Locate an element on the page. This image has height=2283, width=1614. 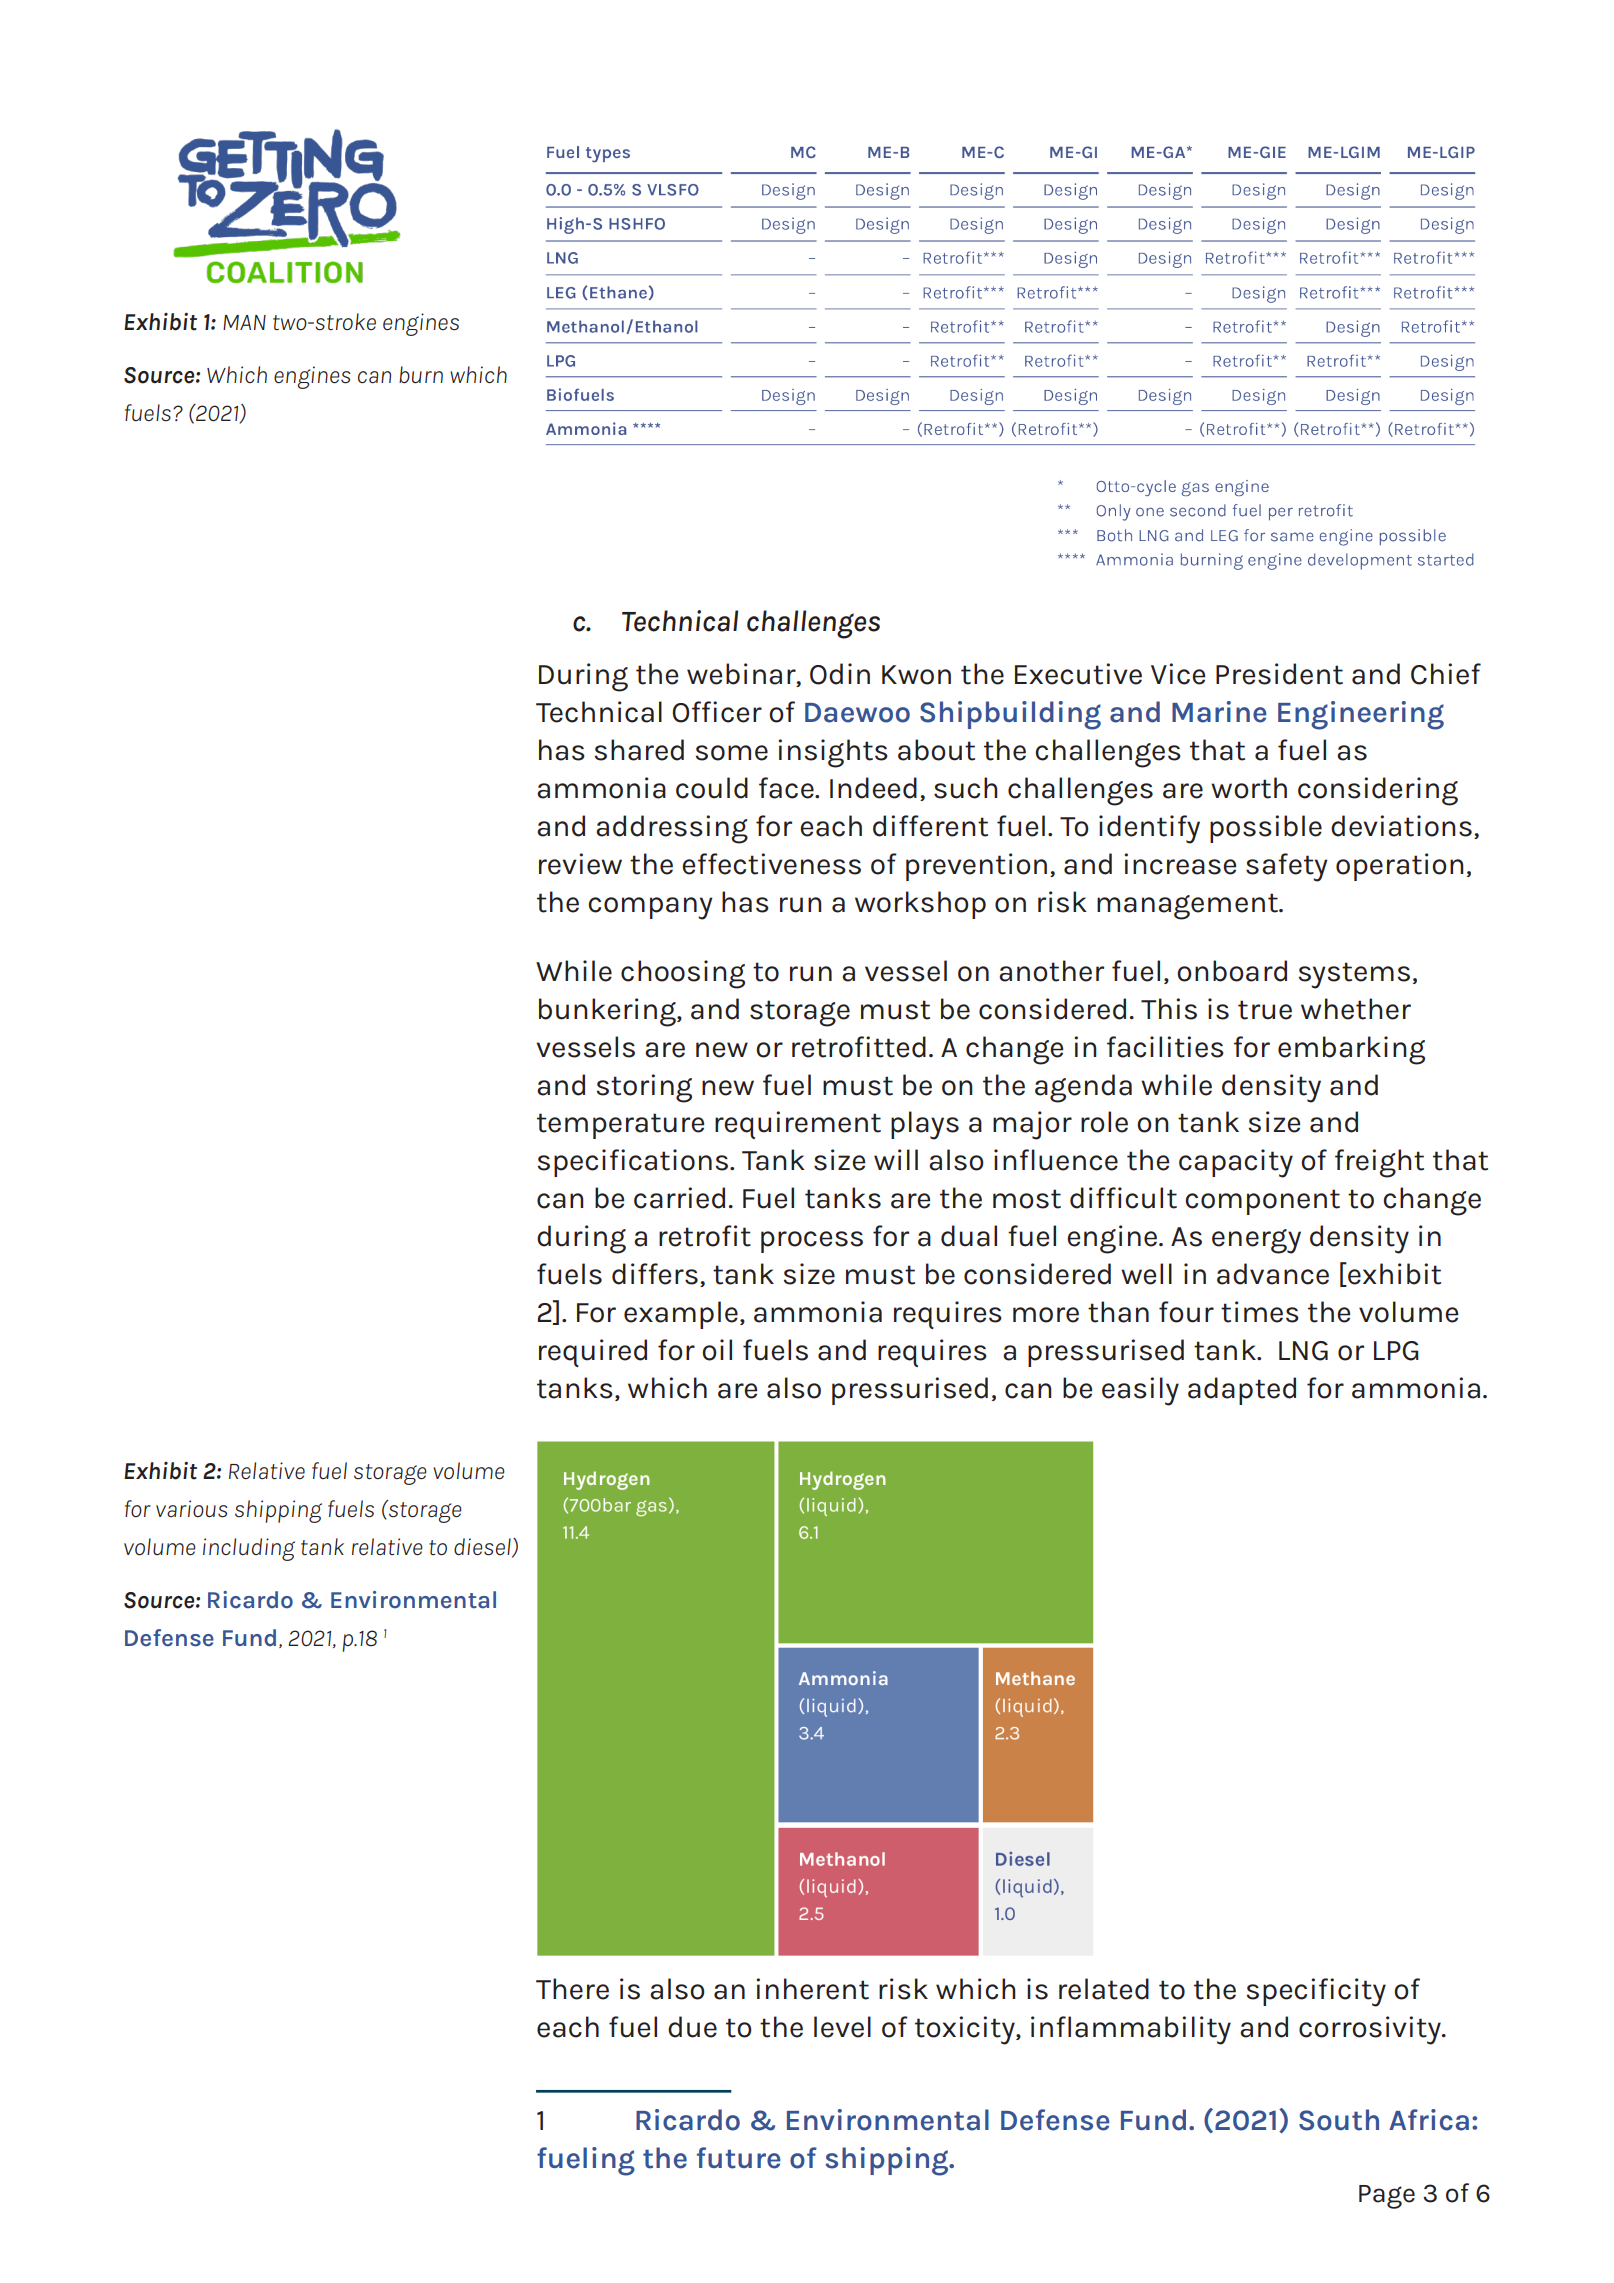
Odin is located at coordinates (840, 674).
